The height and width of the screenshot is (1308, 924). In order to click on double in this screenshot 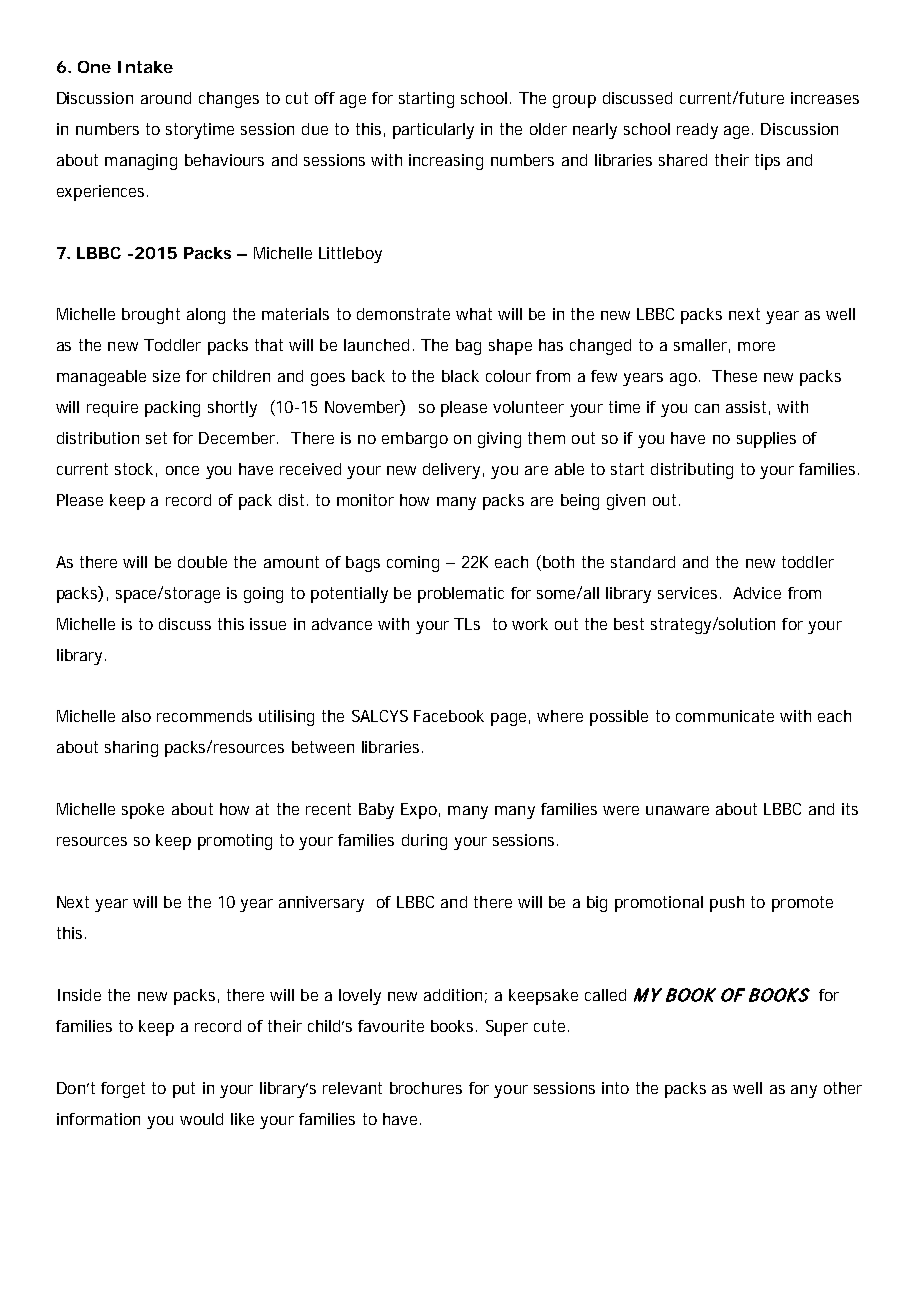, I will do `click(202, 562)`.
